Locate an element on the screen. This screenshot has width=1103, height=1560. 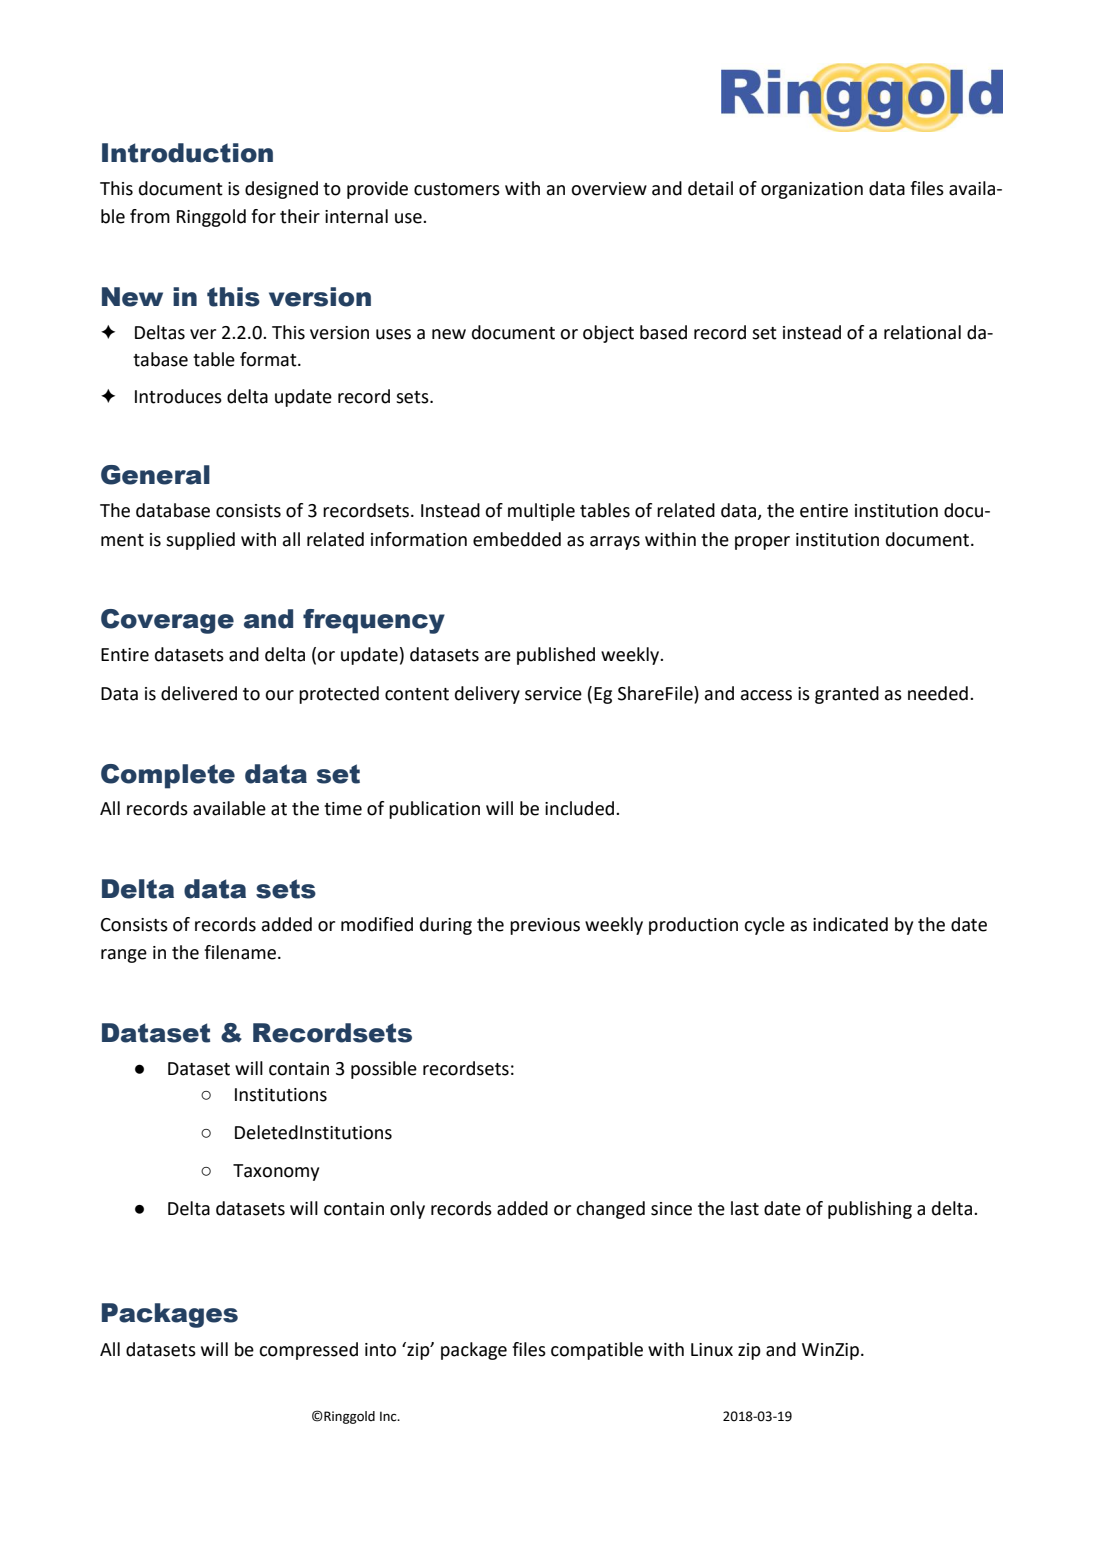
multiple is located at coordinates (541, 512).
